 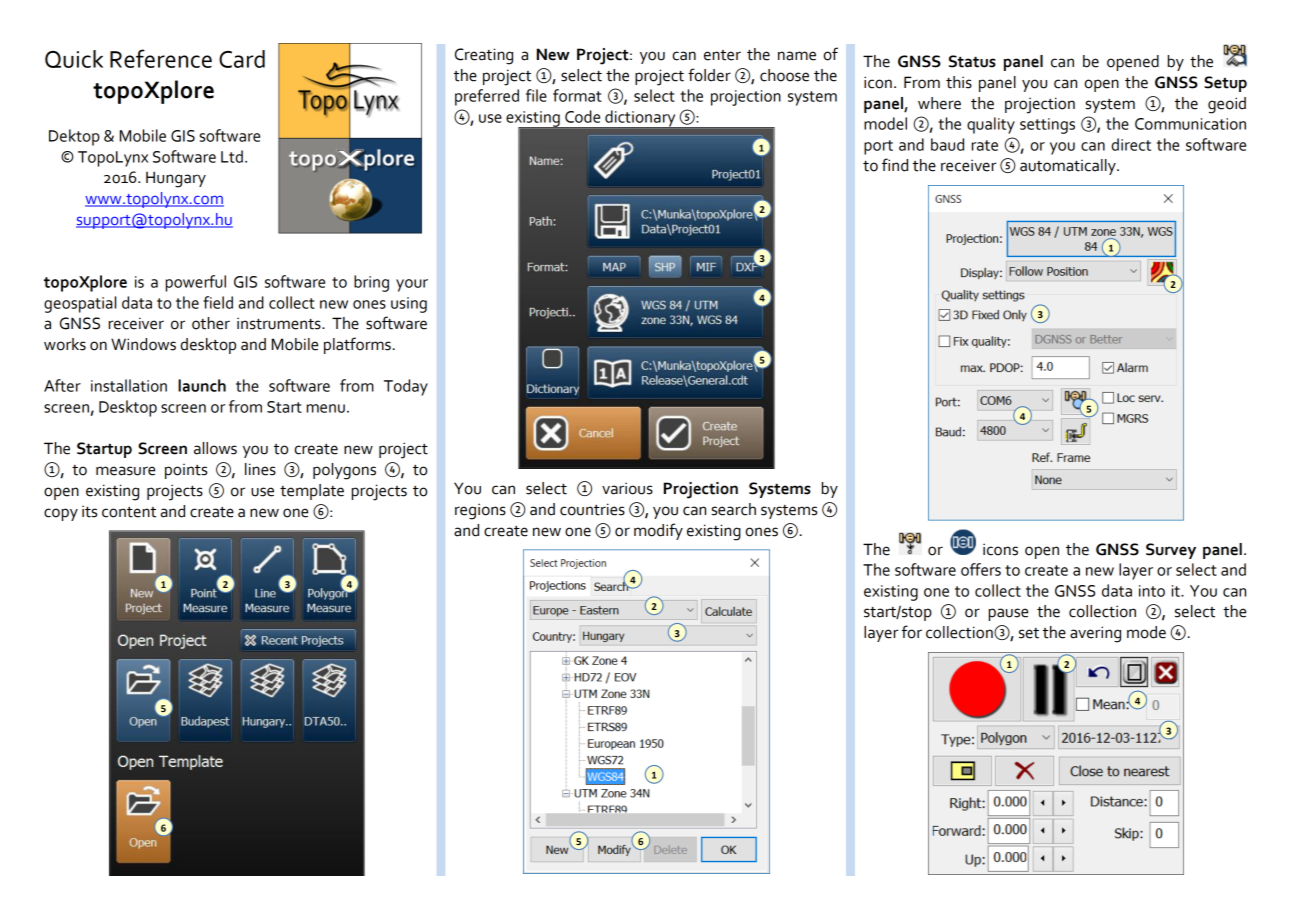 What do you see at coordinates (627, 488) in the page?
I see `various` at bounding box center [627, 488].
